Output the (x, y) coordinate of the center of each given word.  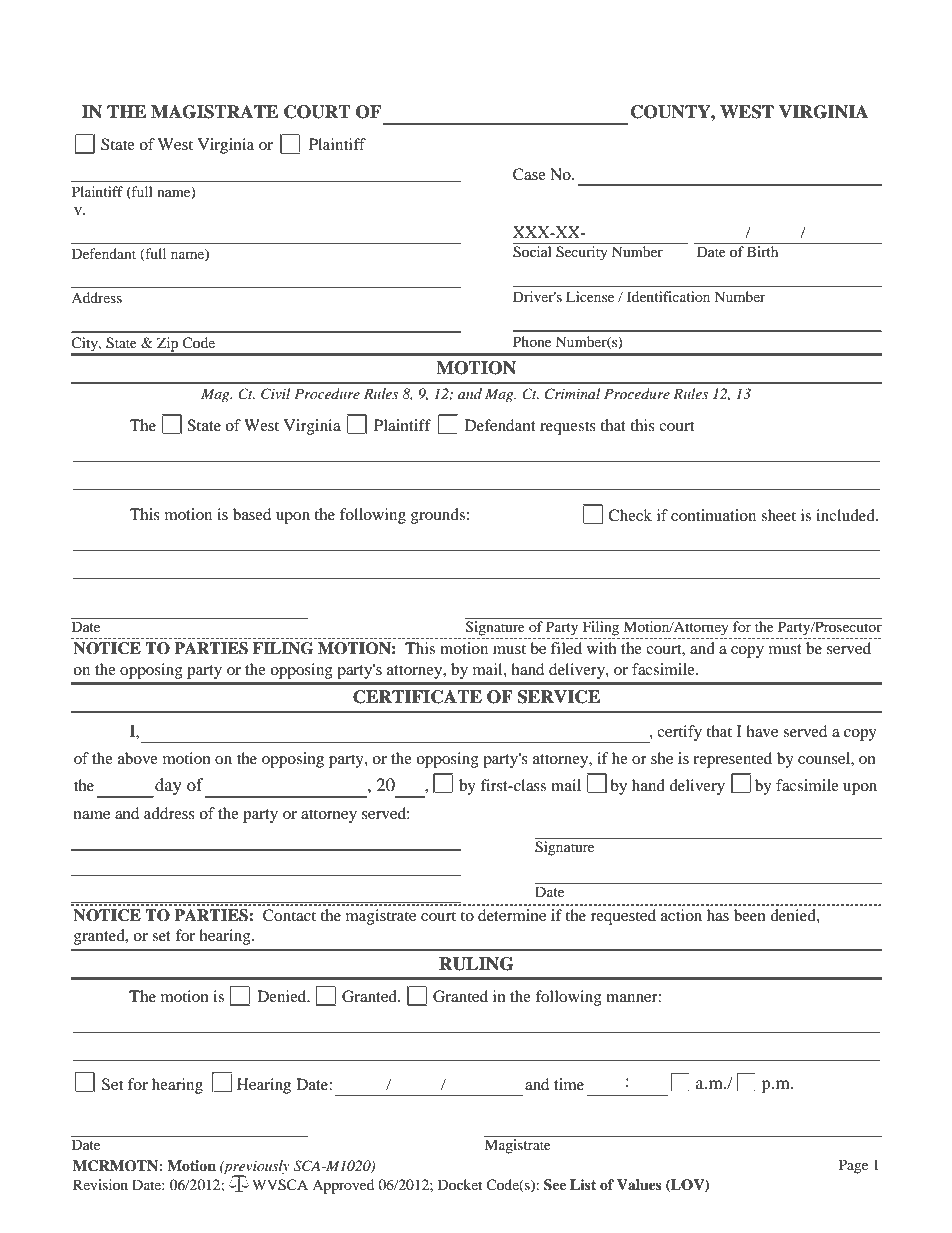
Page (853, 1166)
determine (512, 915)
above (138, 758)
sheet (778, 515)
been (750, 915)
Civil (276, 394)
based (252, 514)
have (762, 731)
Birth (762, 251)
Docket (460, 1184)
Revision (100, 1184)
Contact (289, 915)
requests (568, 428)
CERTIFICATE (417, 697)
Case (529, 174)
